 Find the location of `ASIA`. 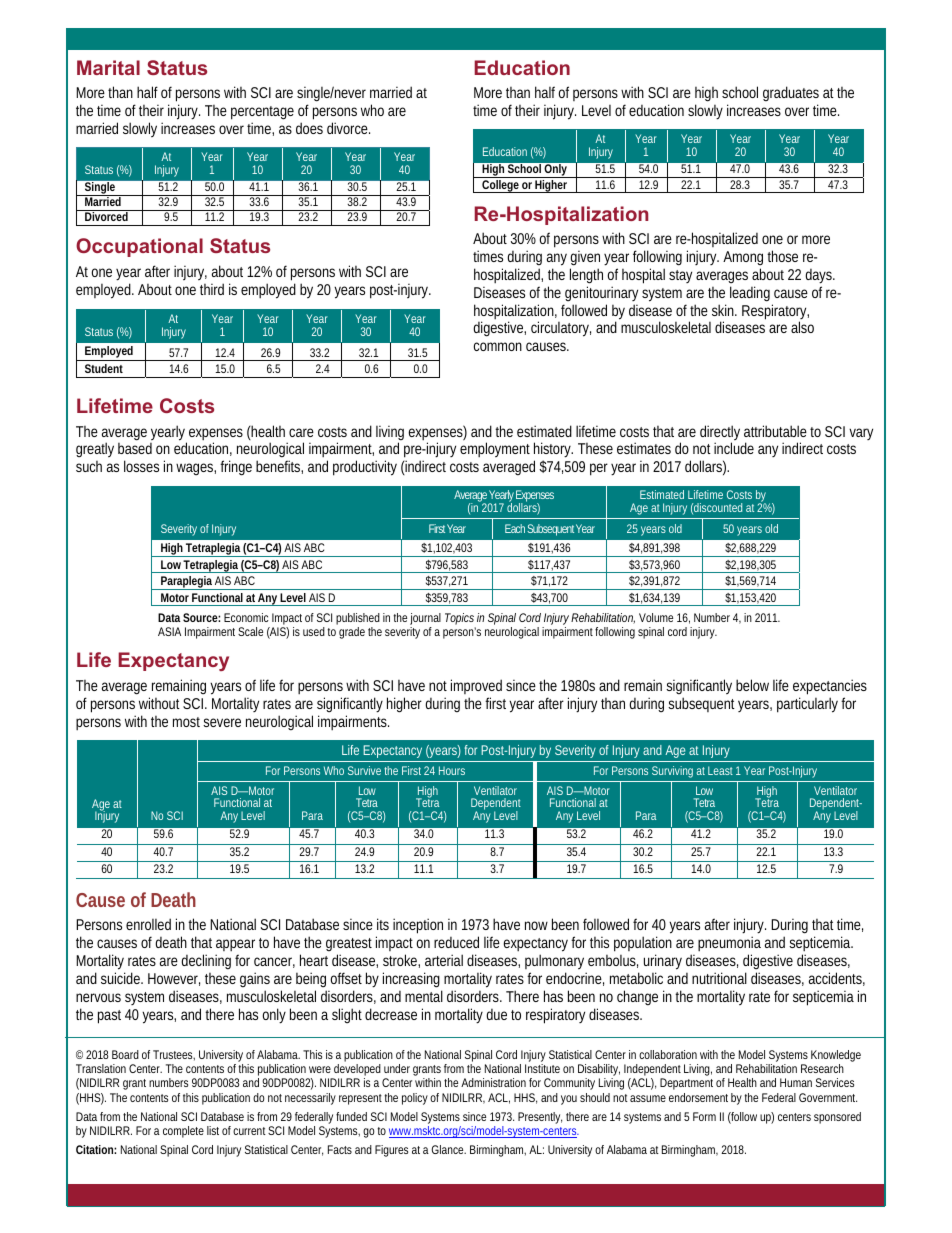

ASIA is located at coordinates (169, 631).
